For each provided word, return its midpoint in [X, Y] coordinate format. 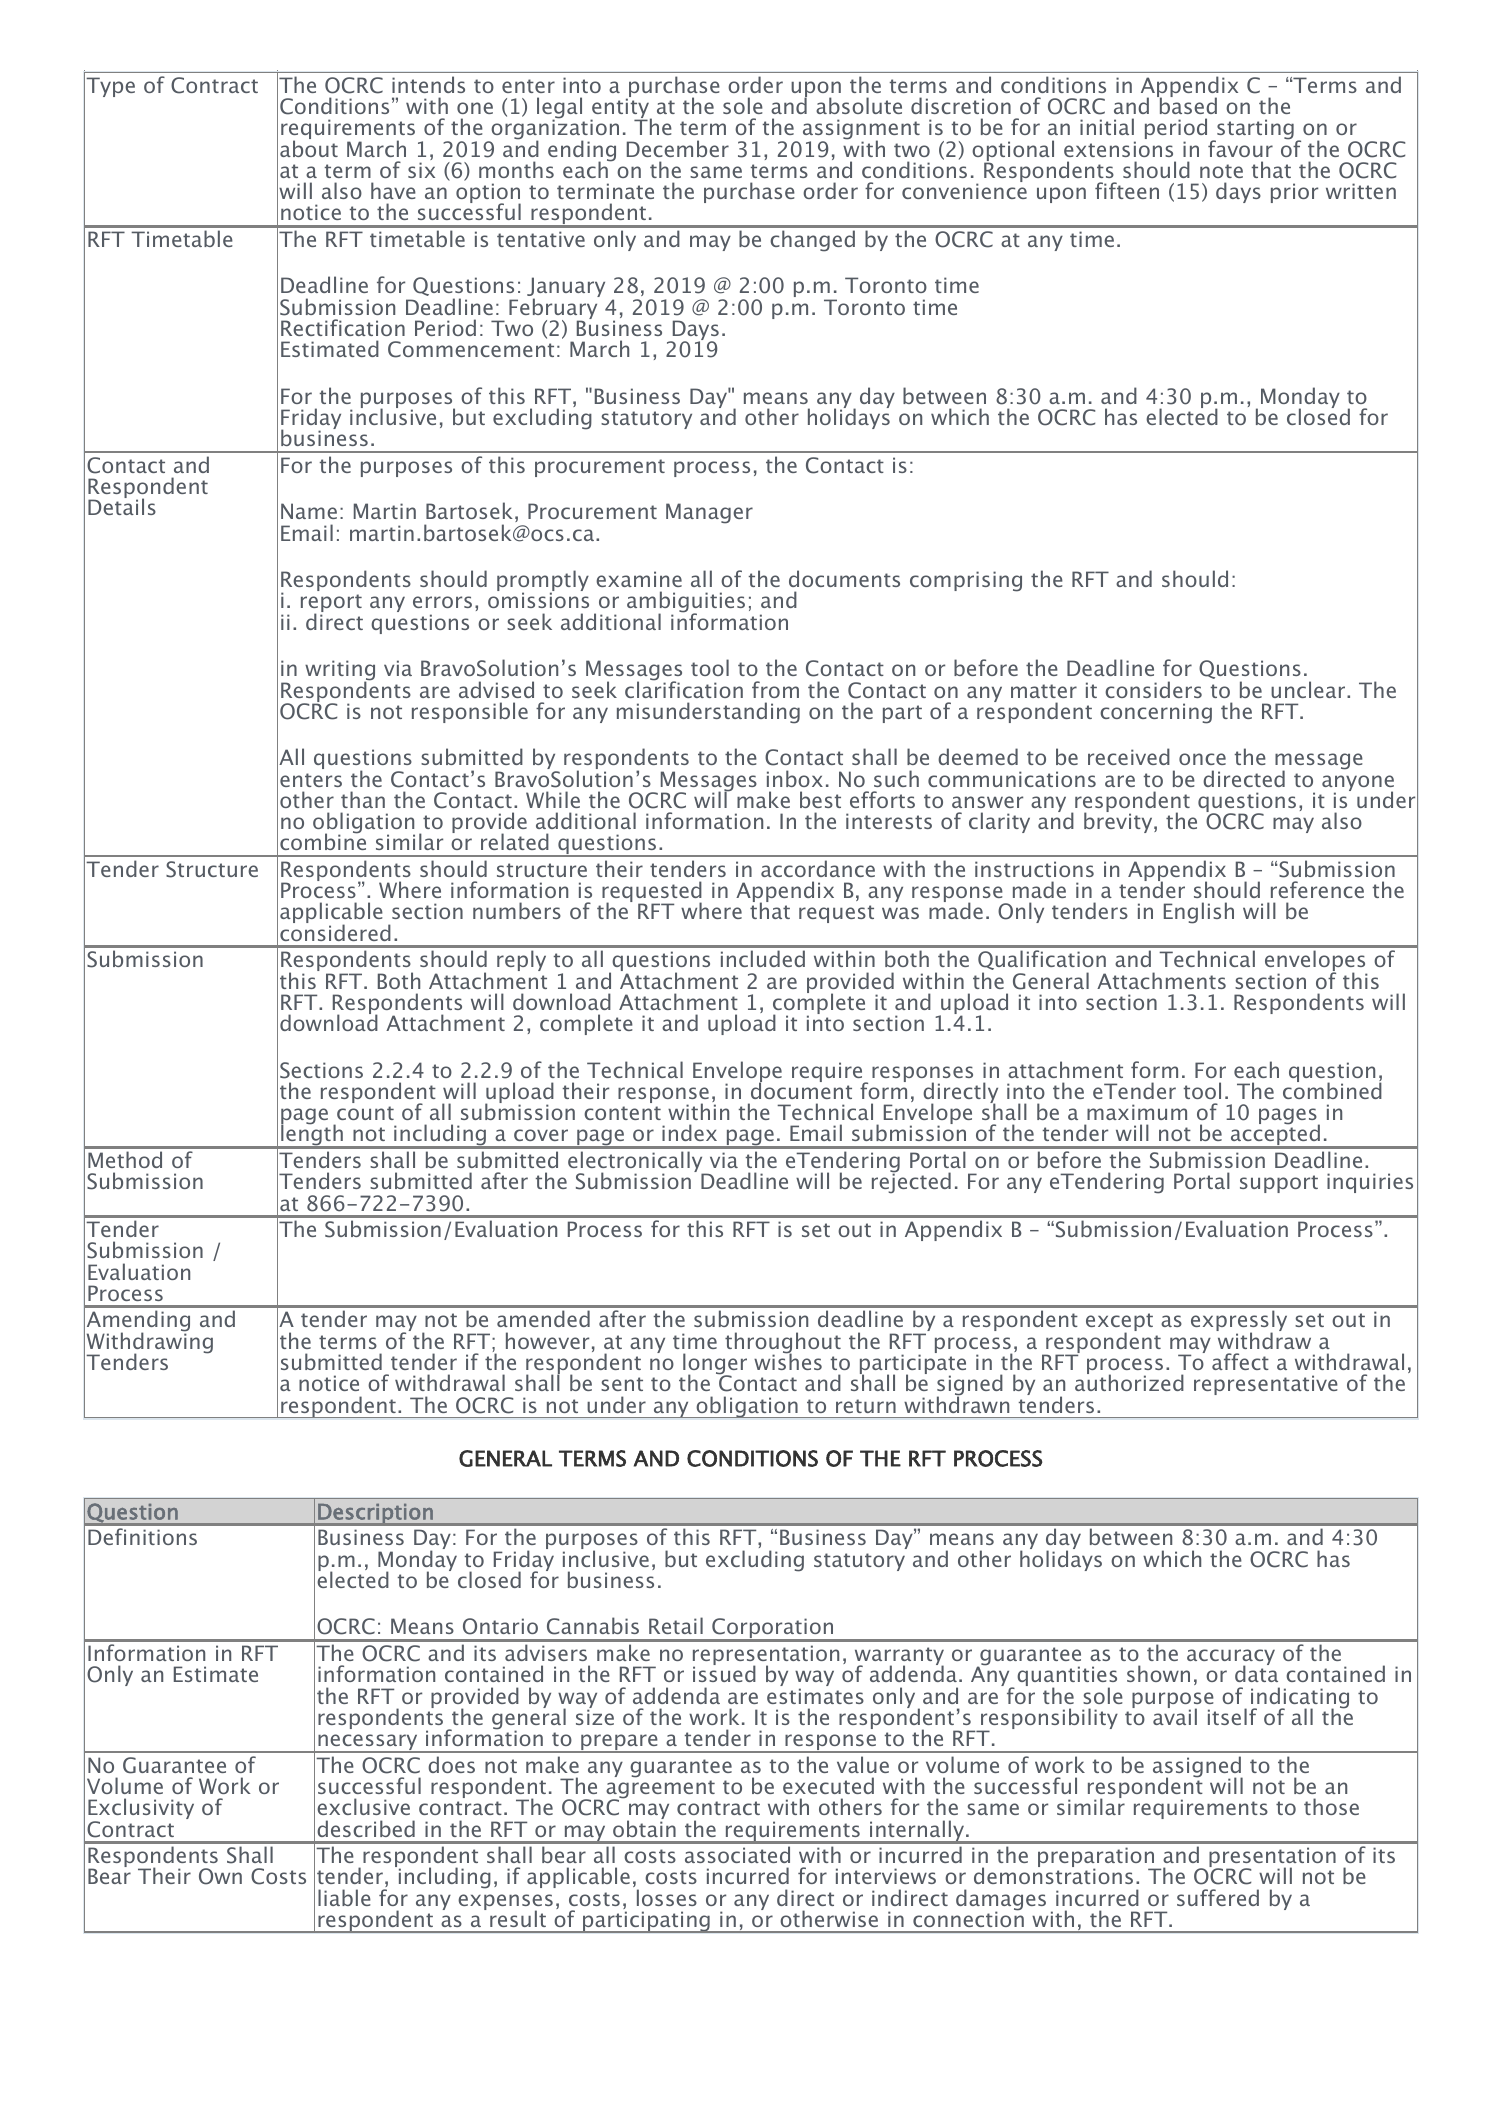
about [309, 147]
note [1221, 171]
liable [344, 1897]
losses [667, 1897]
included [763, 958]
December [678, 148]
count [365, 1113]
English [1199, 913]
